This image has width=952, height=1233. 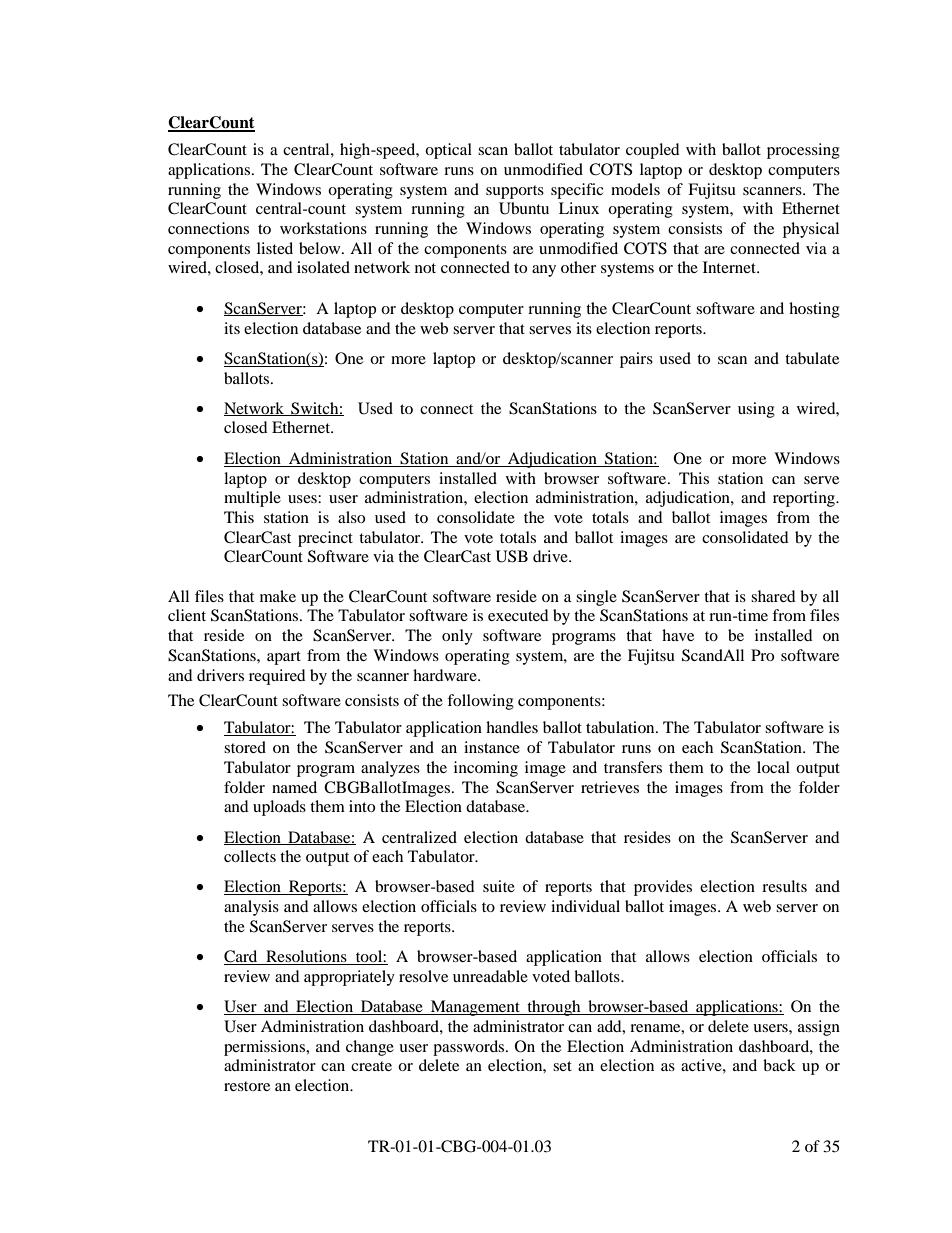 What do you see at coordinates (515, 192) in the image?
I see `supports` at bounding box center [515, 192].
